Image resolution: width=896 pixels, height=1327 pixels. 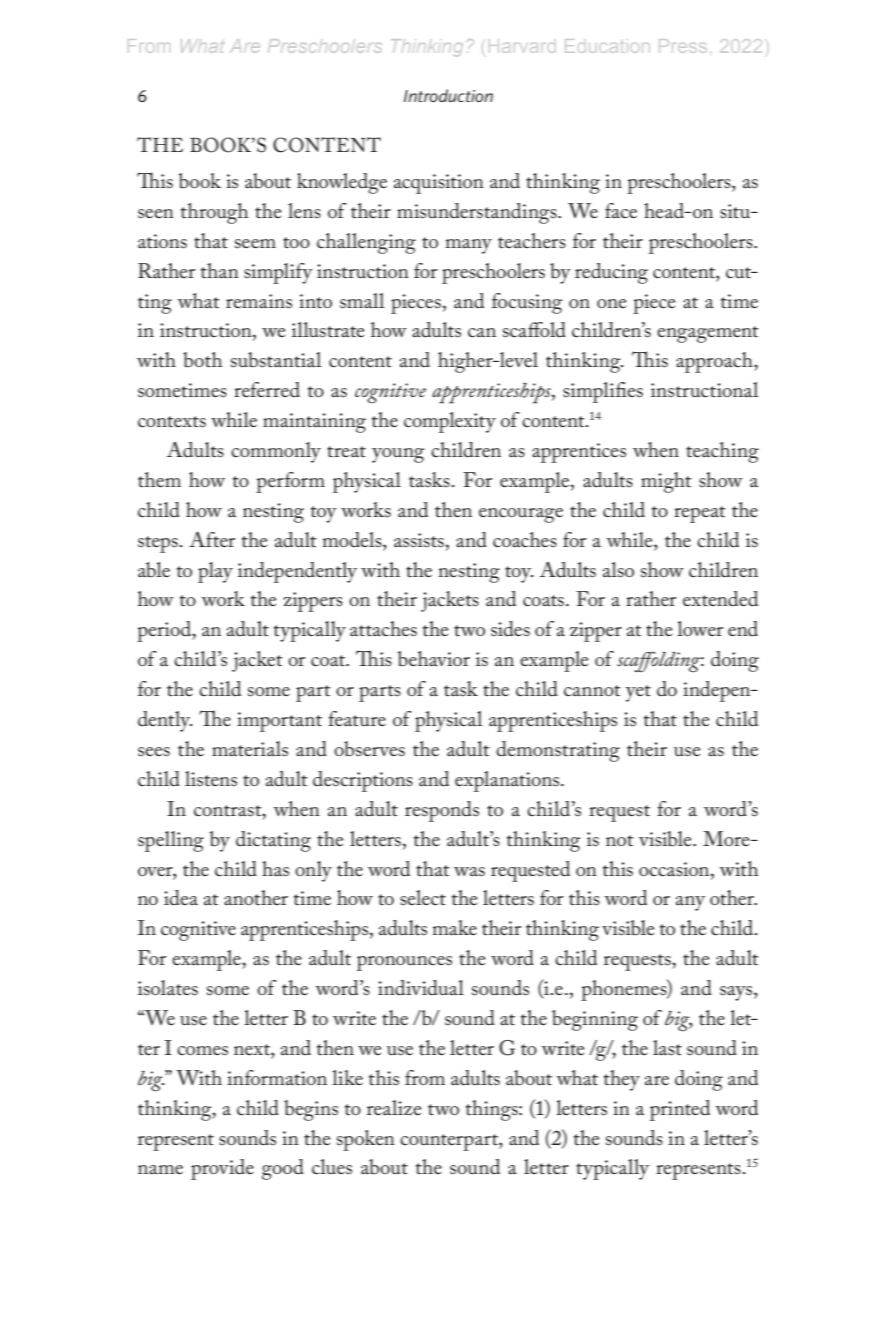 What do you see at coordinates (680, 1110) in the screenshot?
I see `printed` at bounding box center [680, 1110].
